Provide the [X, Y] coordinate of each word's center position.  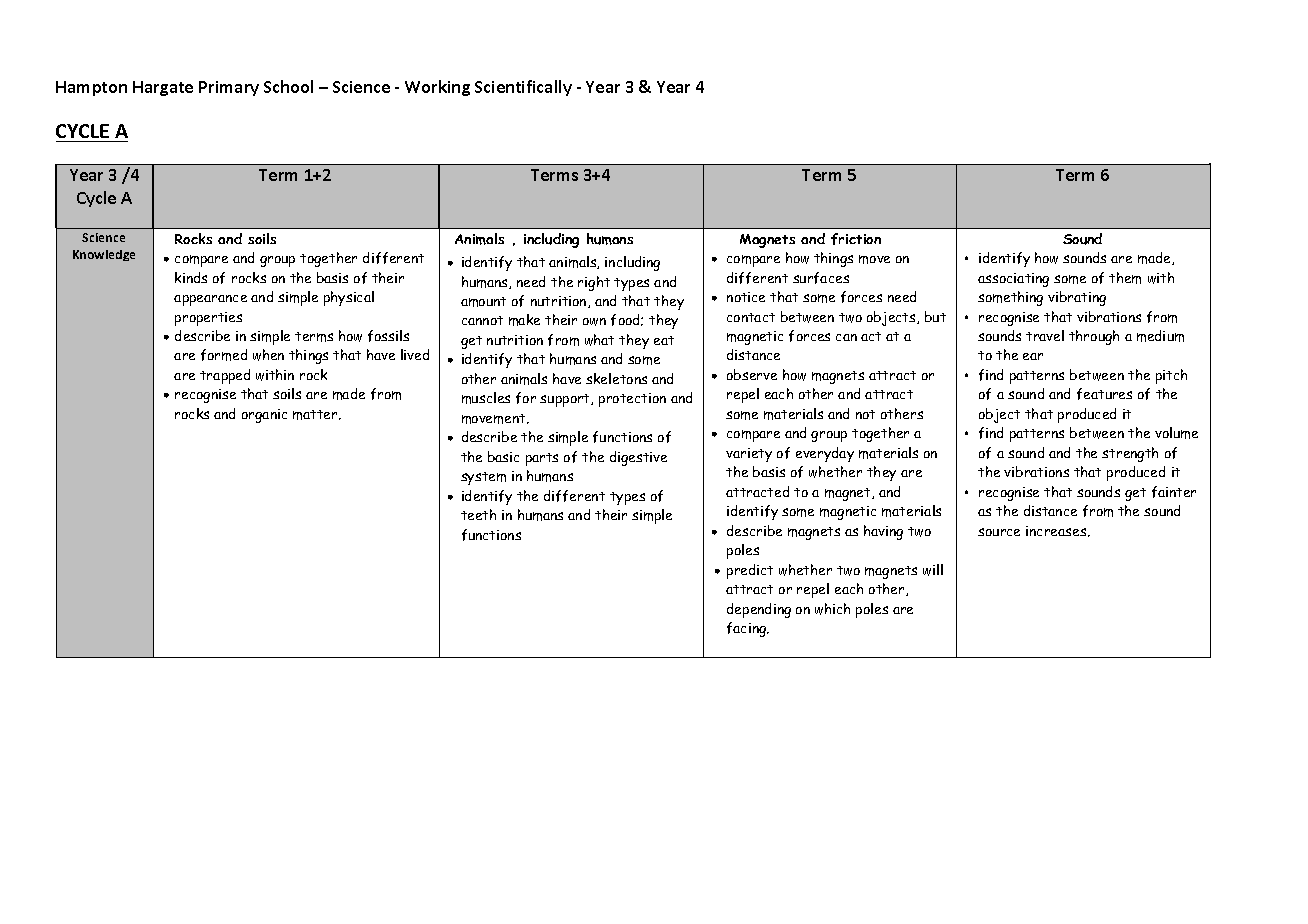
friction [856, 239]
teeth [478, 514]
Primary [229, 88]
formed [224, 355]
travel [1045, 335]
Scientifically [523, 88]
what [599, 340]
